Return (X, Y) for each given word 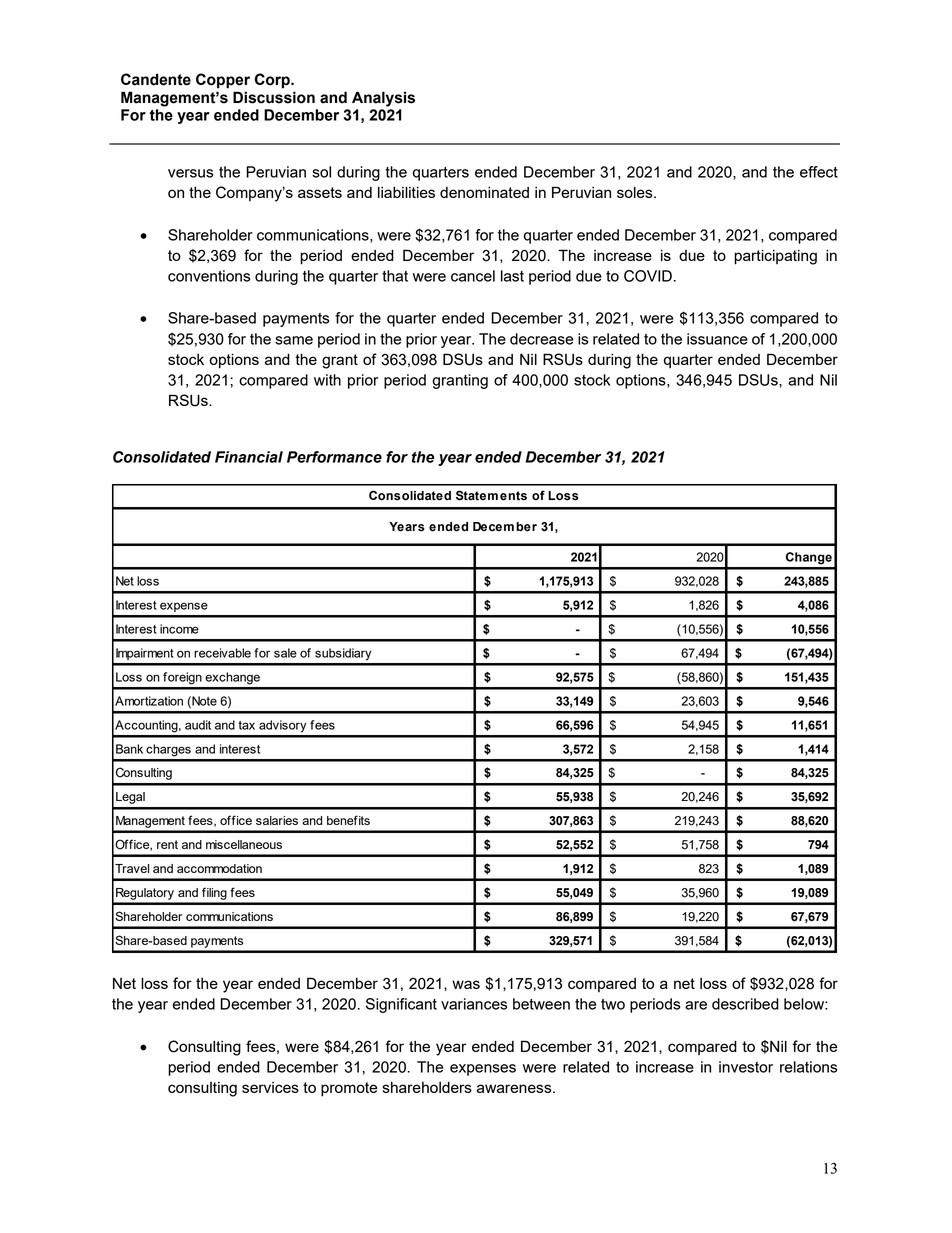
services (270, 1087)
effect (819, 172)
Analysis (383, 99)
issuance (717, 339)
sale (285, 653)
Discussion (274, 97)
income (179, 629)
